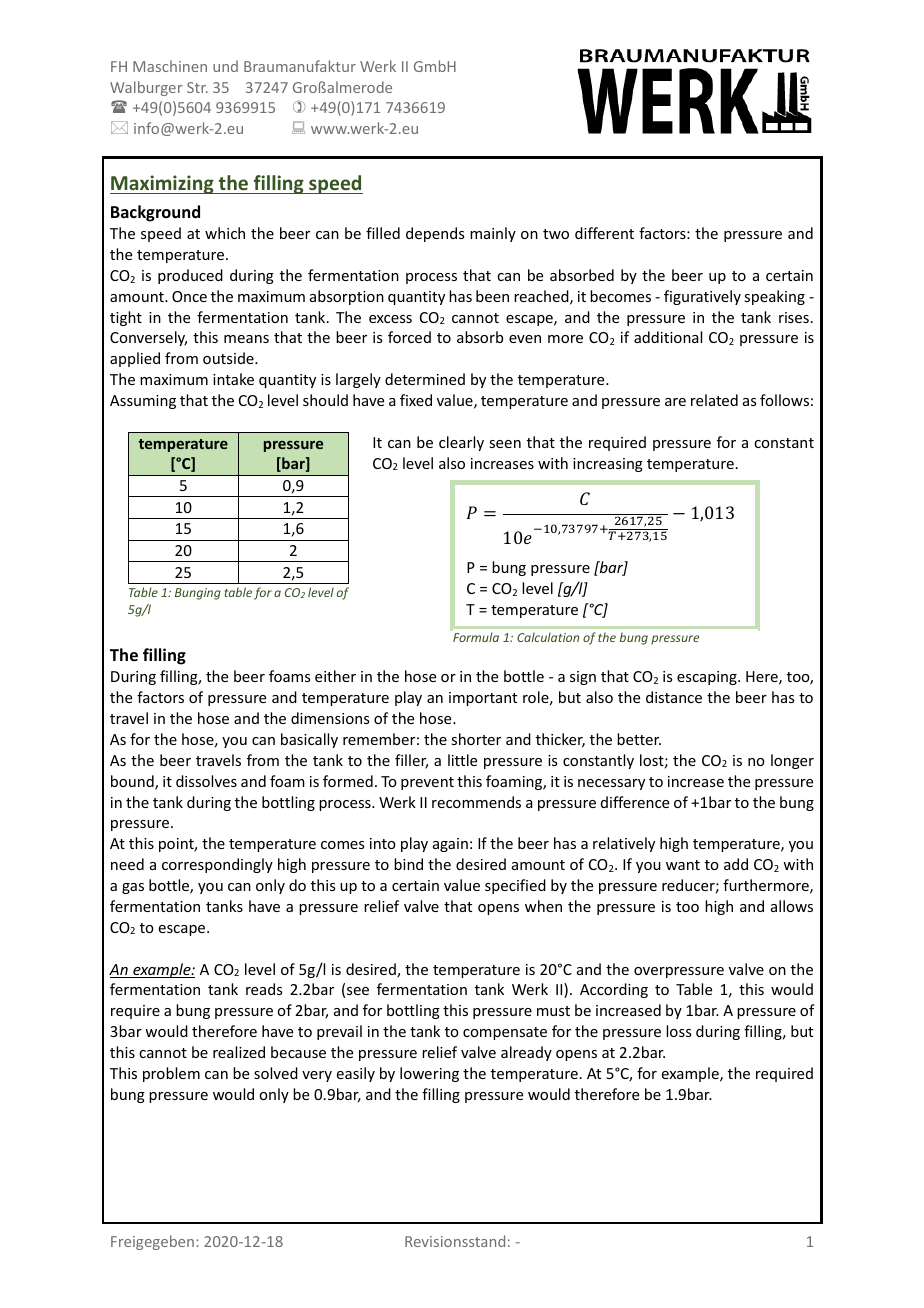  Describe the element at coordinates (197, 87) in the screenshot. I see `Str` at that location.
